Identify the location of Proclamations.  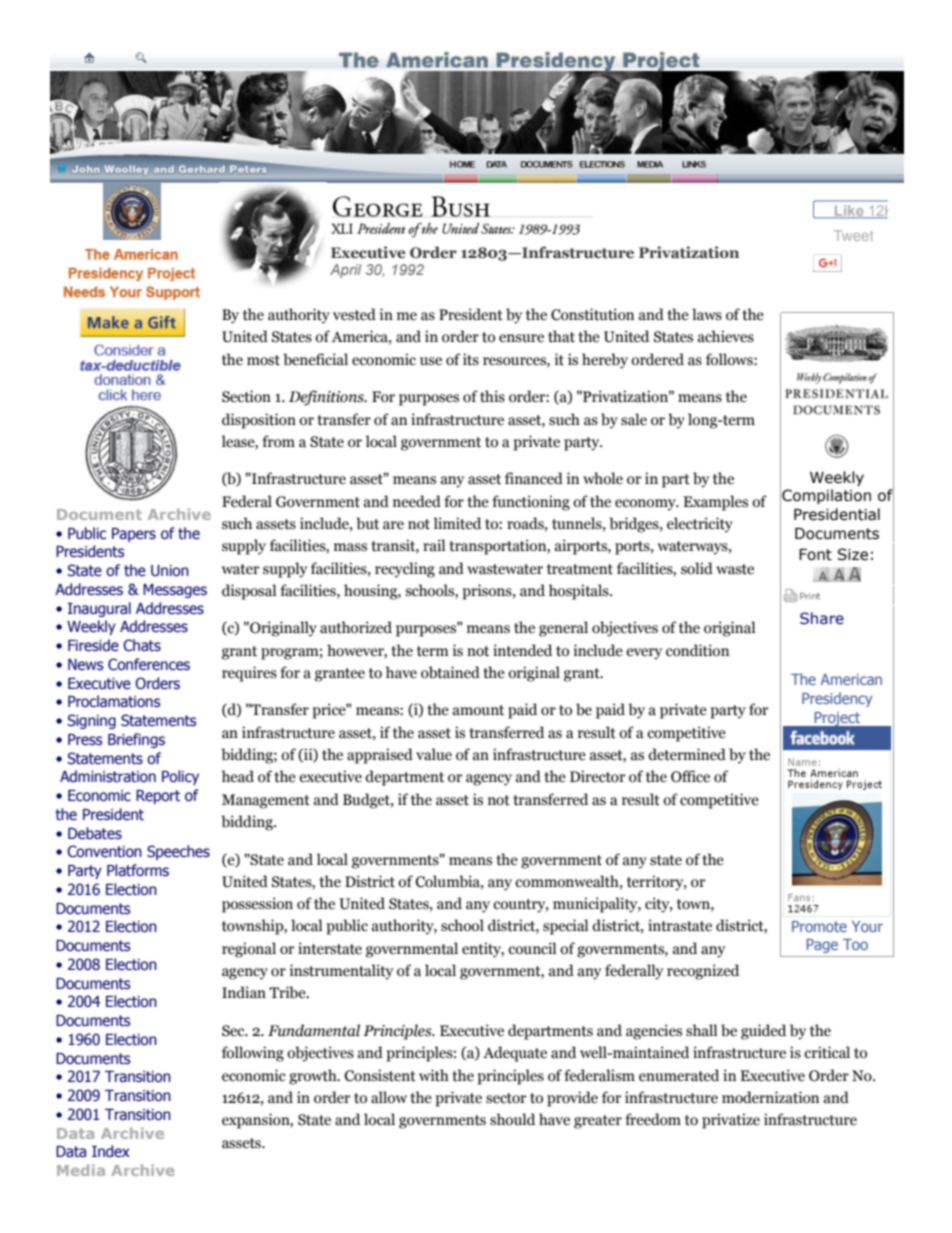
(114, 701).
